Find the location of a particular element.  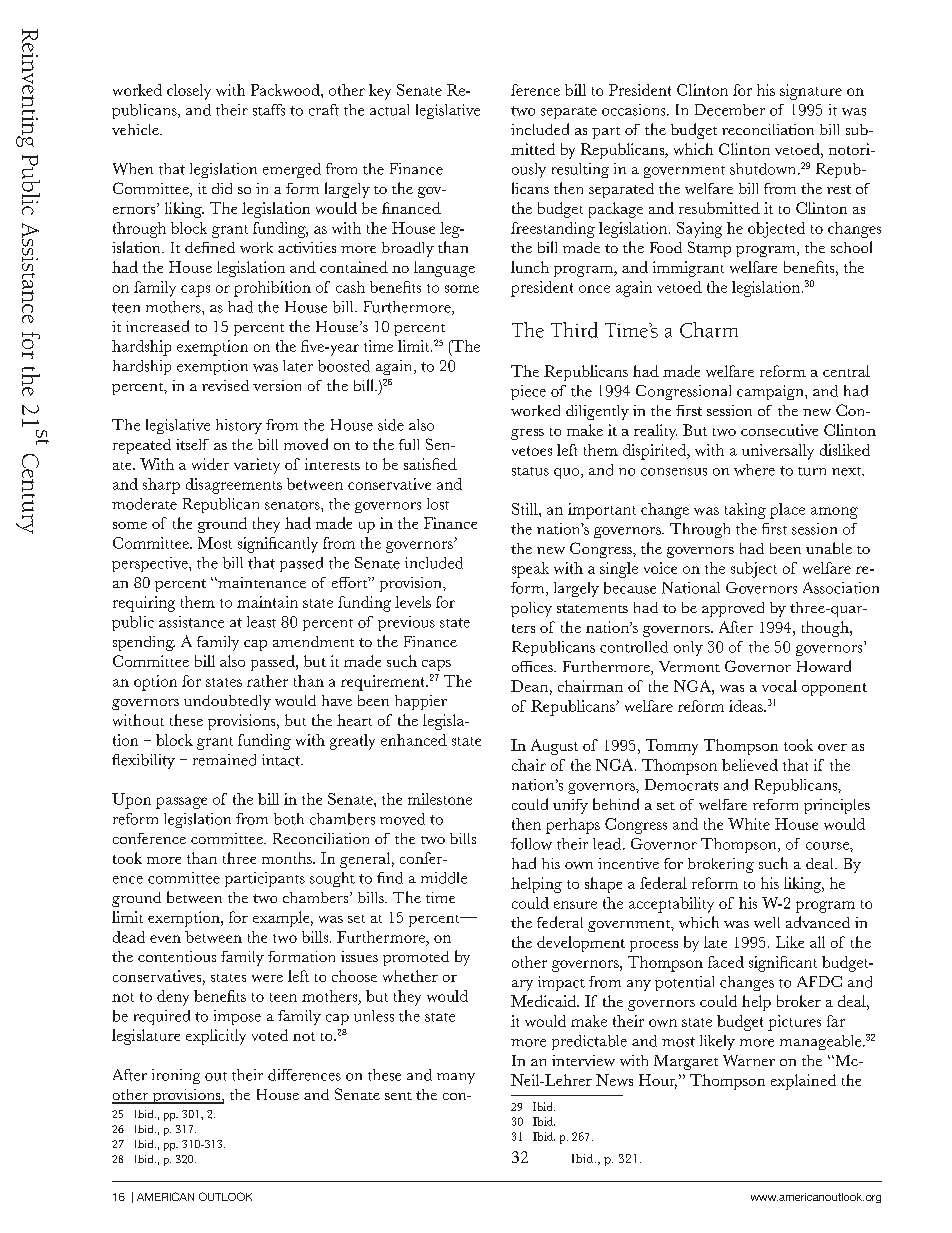

December is located at coordinates (730, 110).
